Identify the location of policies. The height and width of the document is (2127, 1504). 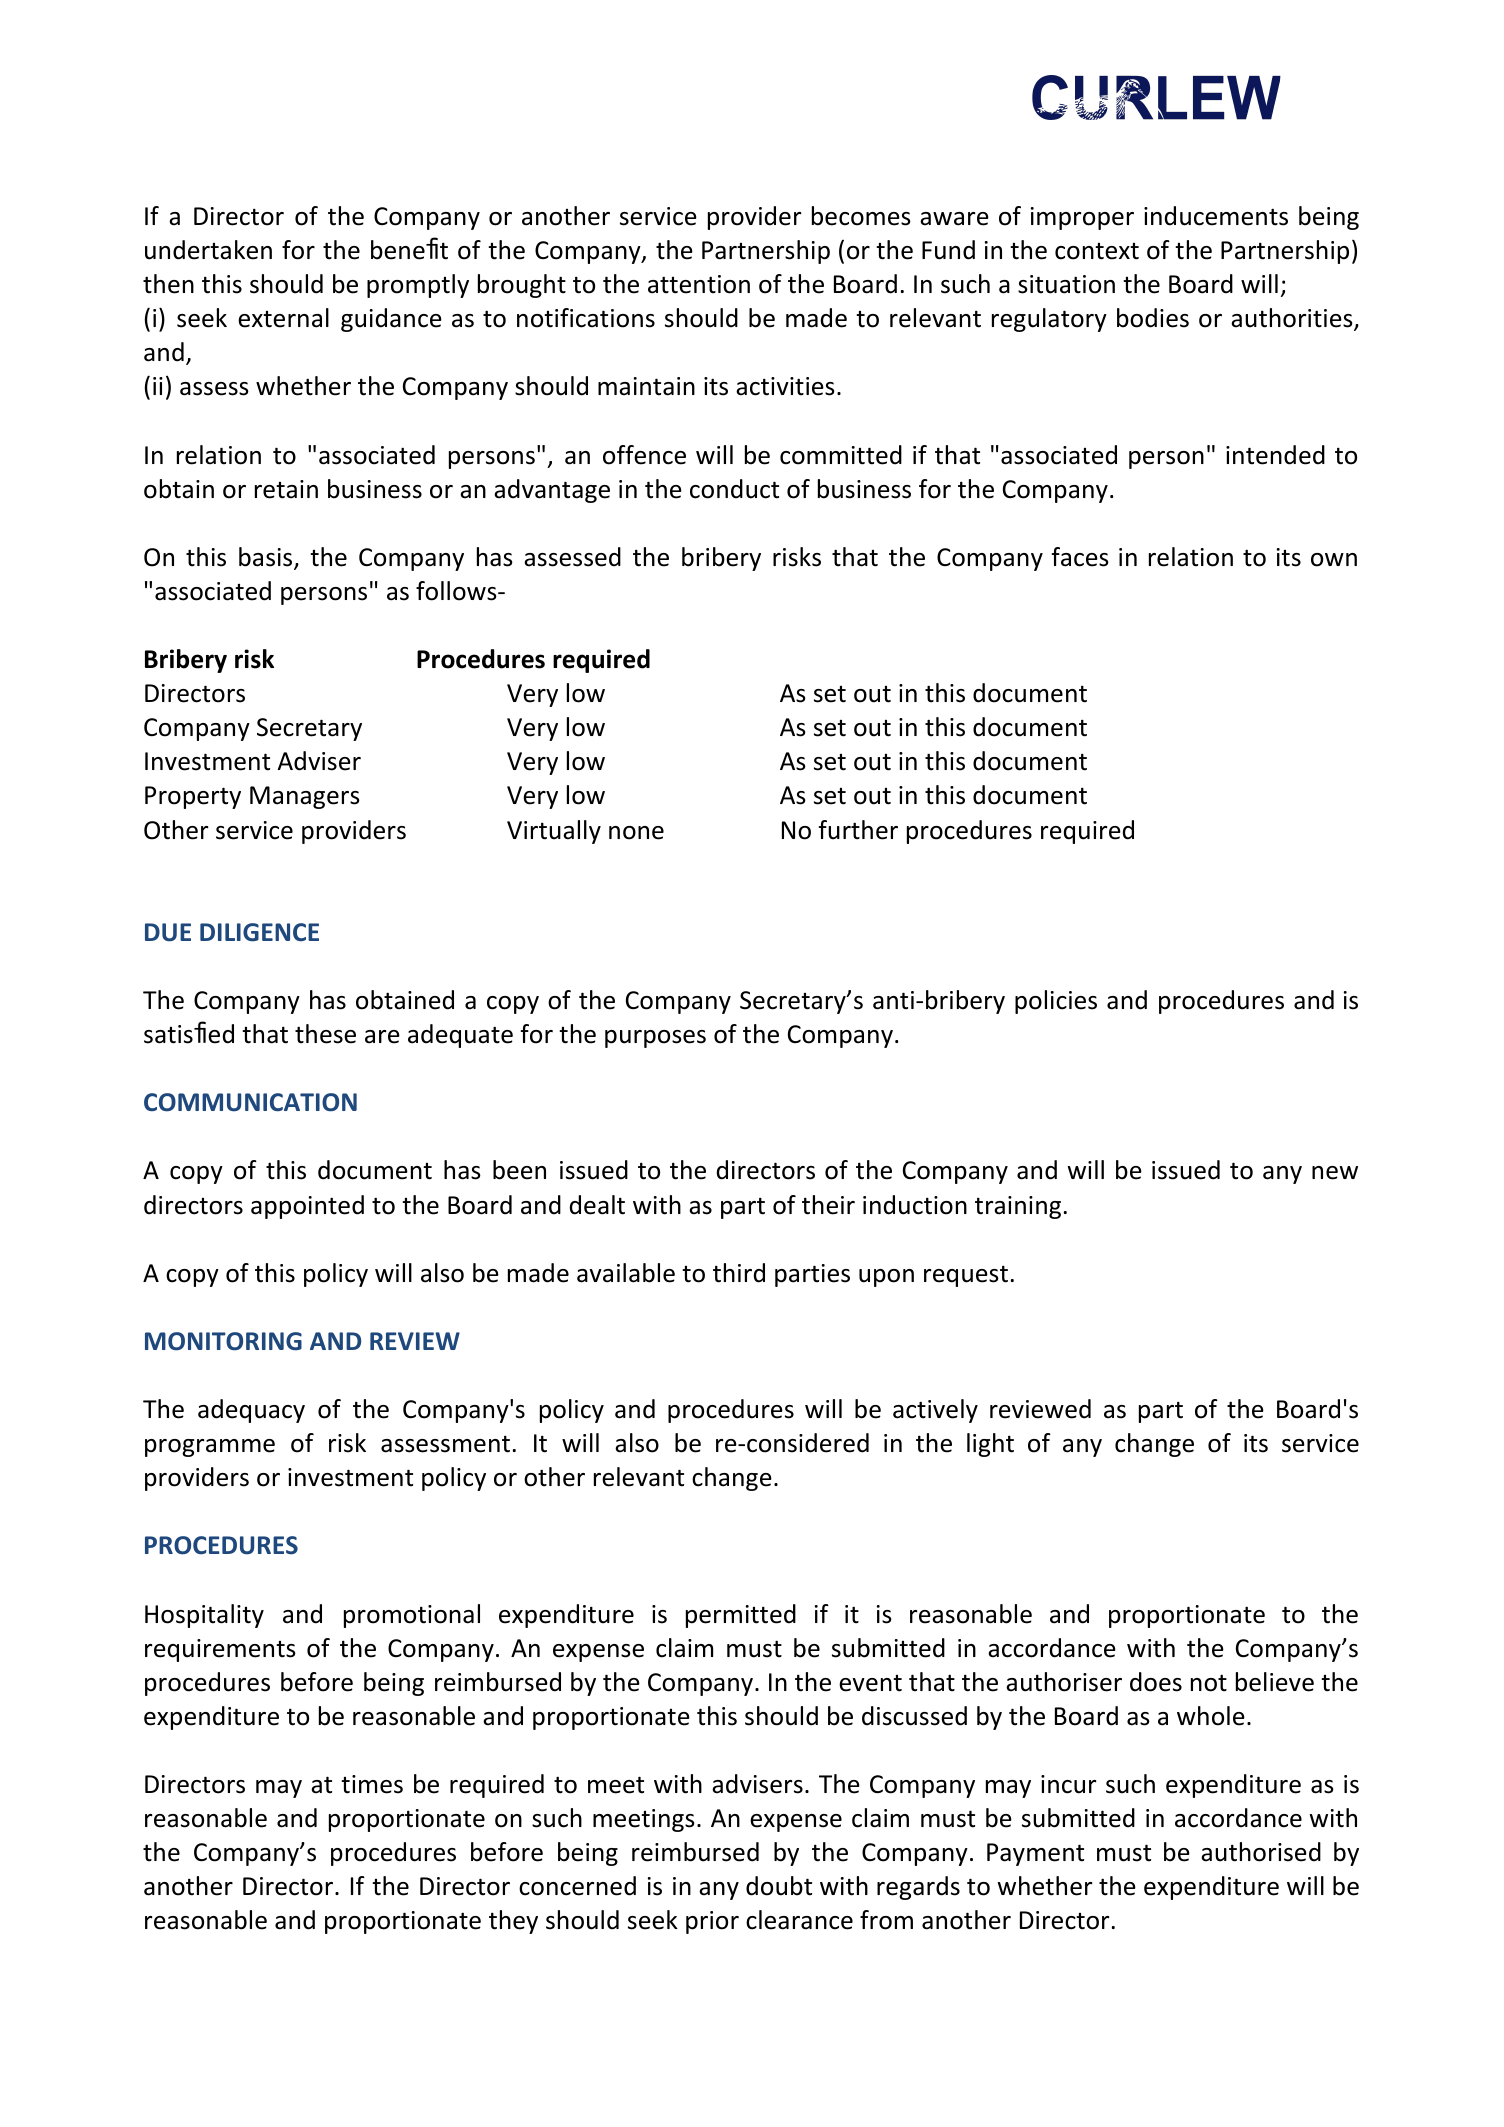
(1056, 1002).
